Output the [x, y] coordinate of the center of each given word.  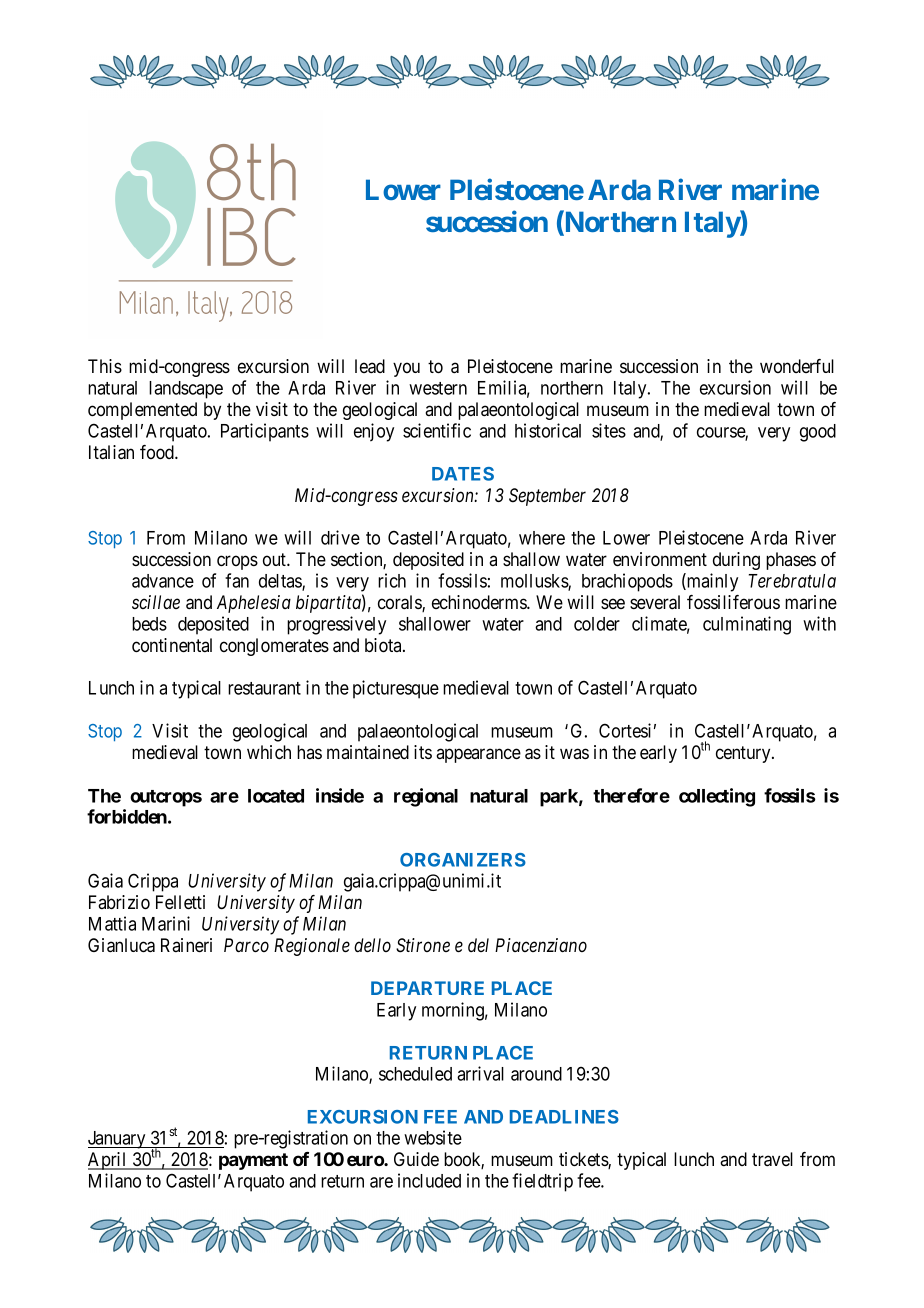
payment [253, 1161]
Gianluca [121, 945]
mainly [711, 582]
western [438, 388]
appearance [478, 755]
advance [163, 581]
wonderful [797, 366]
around [536, 1074]
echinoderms [480, 602]
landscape [186, 390]
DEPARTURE [427, 988]
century [744, 754]
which [269, 752]
